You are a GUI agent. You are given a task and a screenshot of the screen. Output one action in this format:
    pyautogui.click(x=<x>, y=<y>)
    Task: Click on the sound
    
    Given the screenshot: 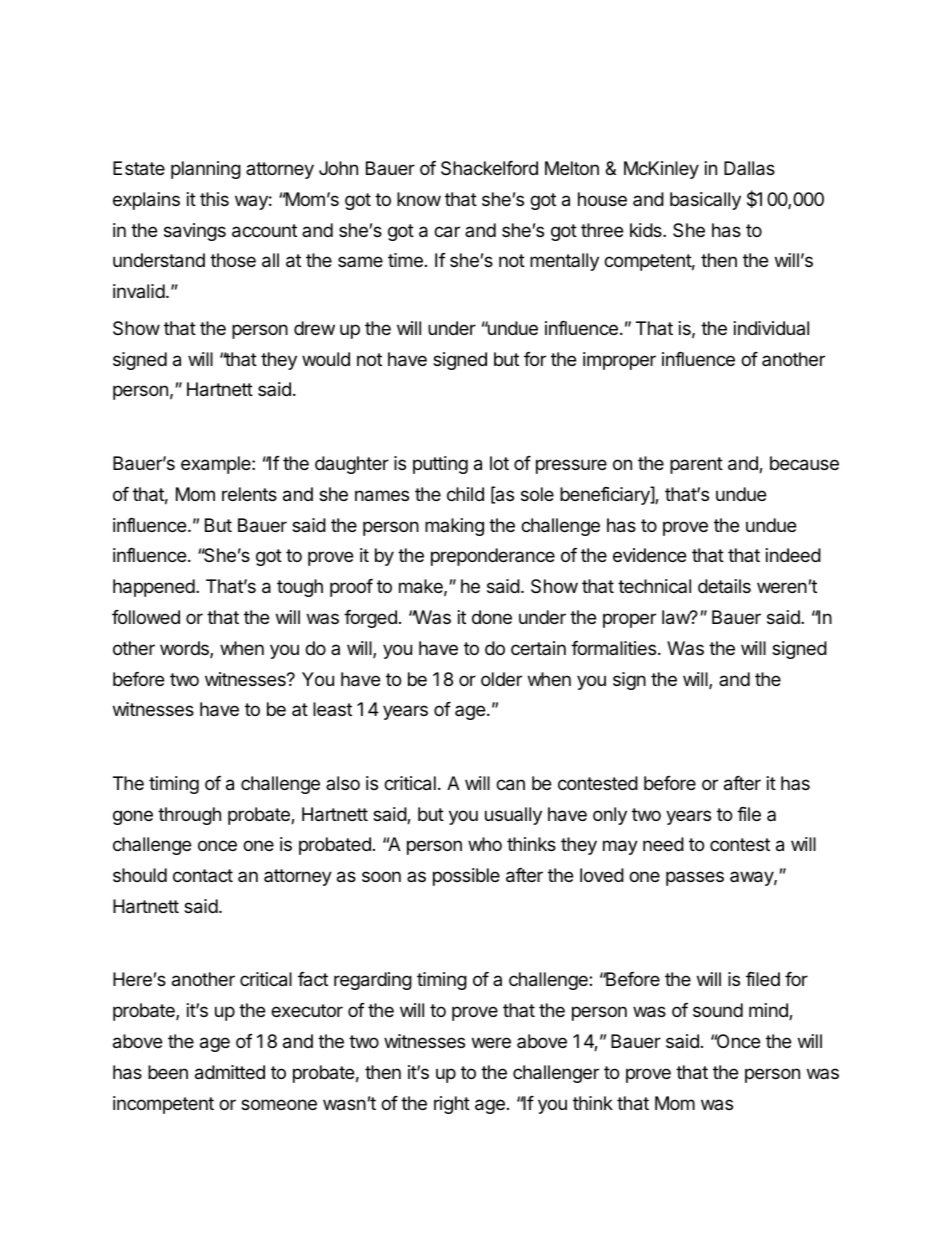 What is the action you would take?
    pyautogui.click(x=718, y=1010)
